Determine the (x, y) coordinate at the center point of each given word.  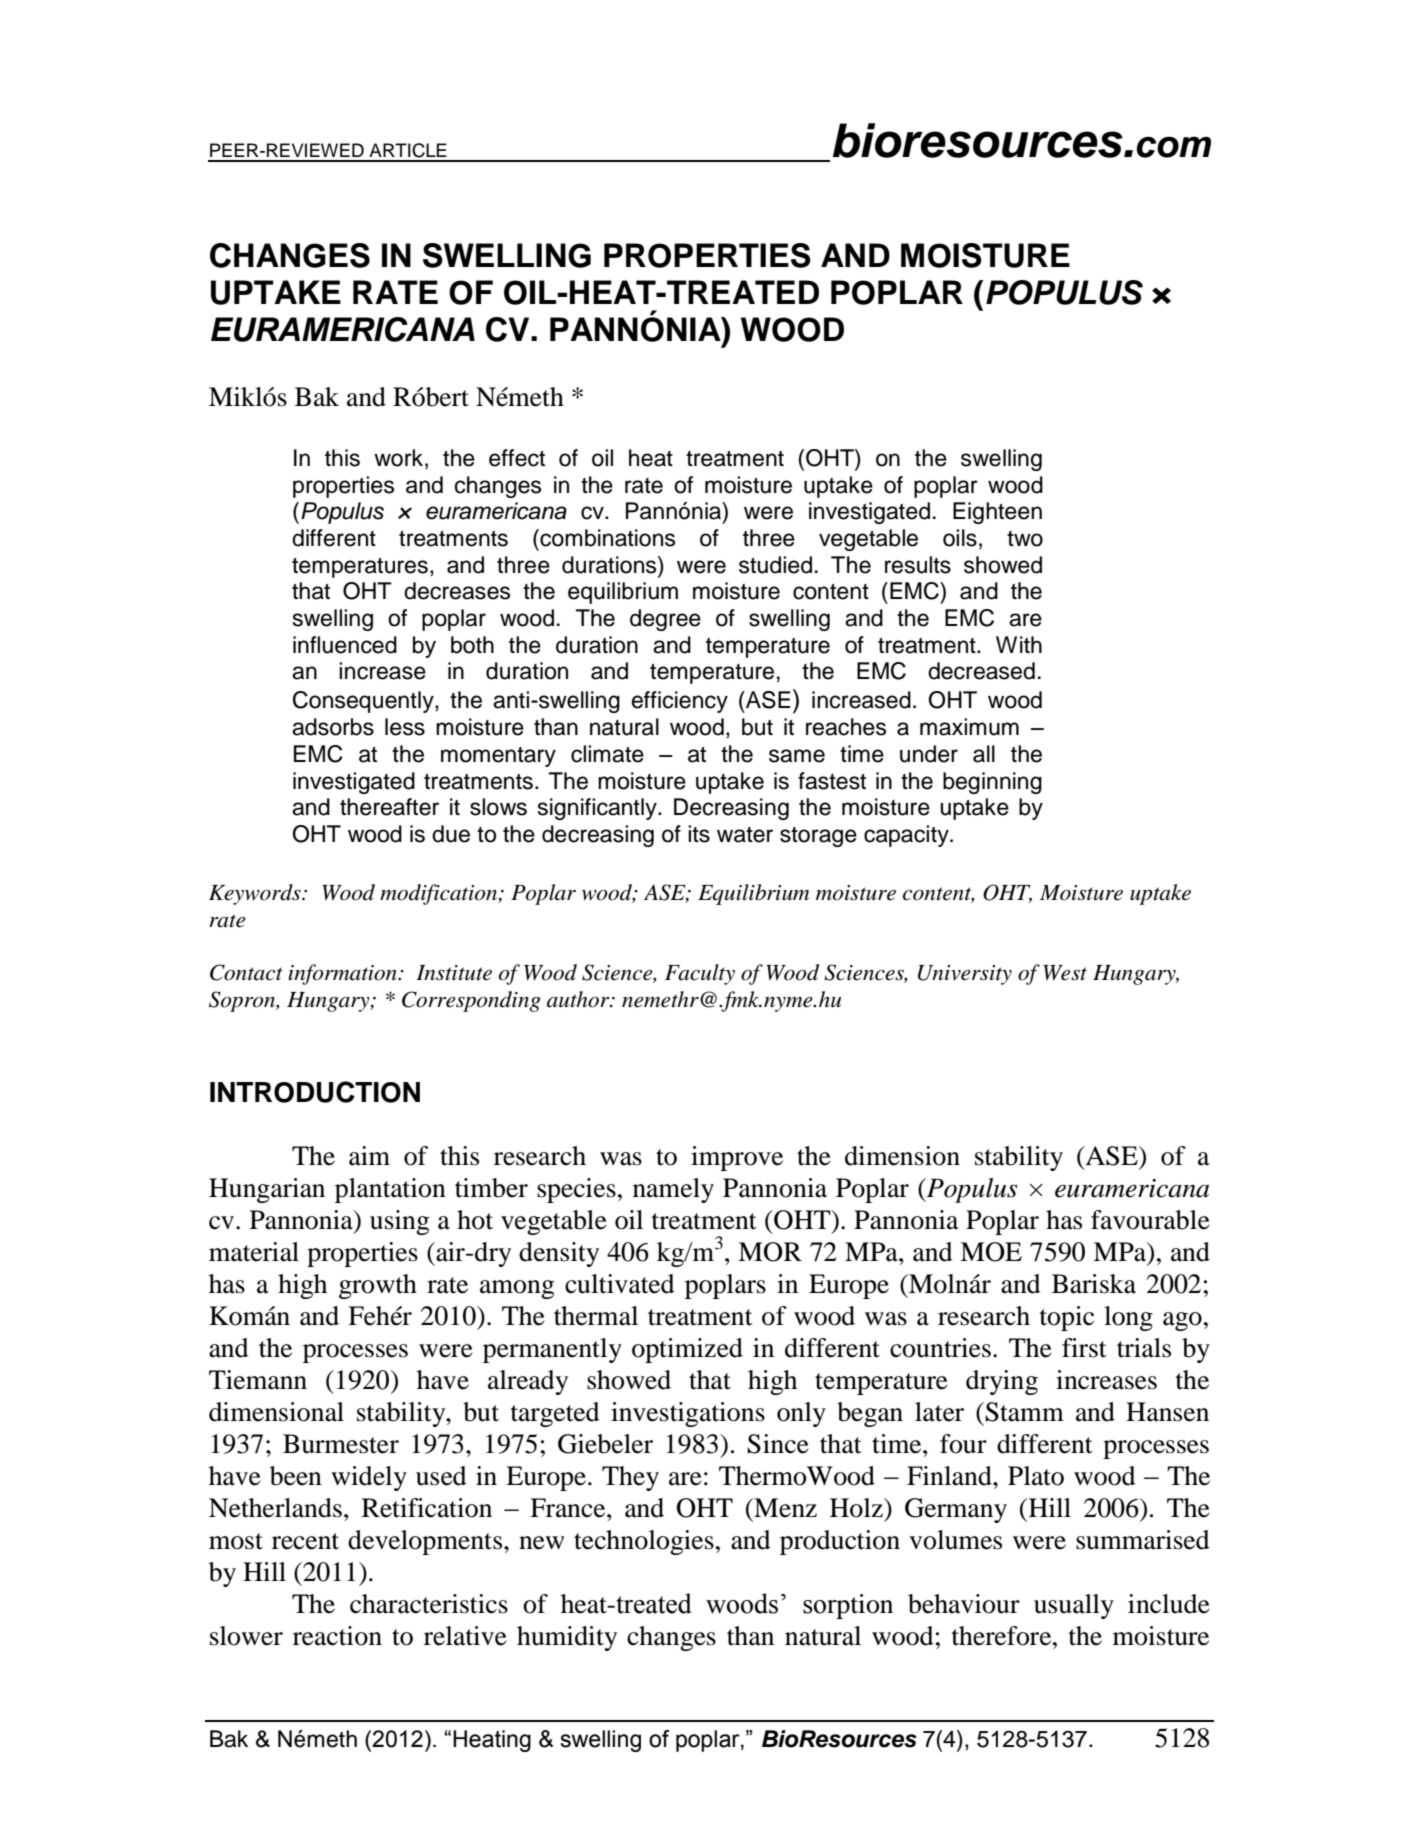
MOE (991, 1252)
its (699, 834)
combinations (606, 538)
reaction (337, 1636)
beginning (992, 783)
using (399, 1222)
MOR (770, 1252)
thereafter (389, 807)
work (398, 458)
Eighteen (997, 513)
